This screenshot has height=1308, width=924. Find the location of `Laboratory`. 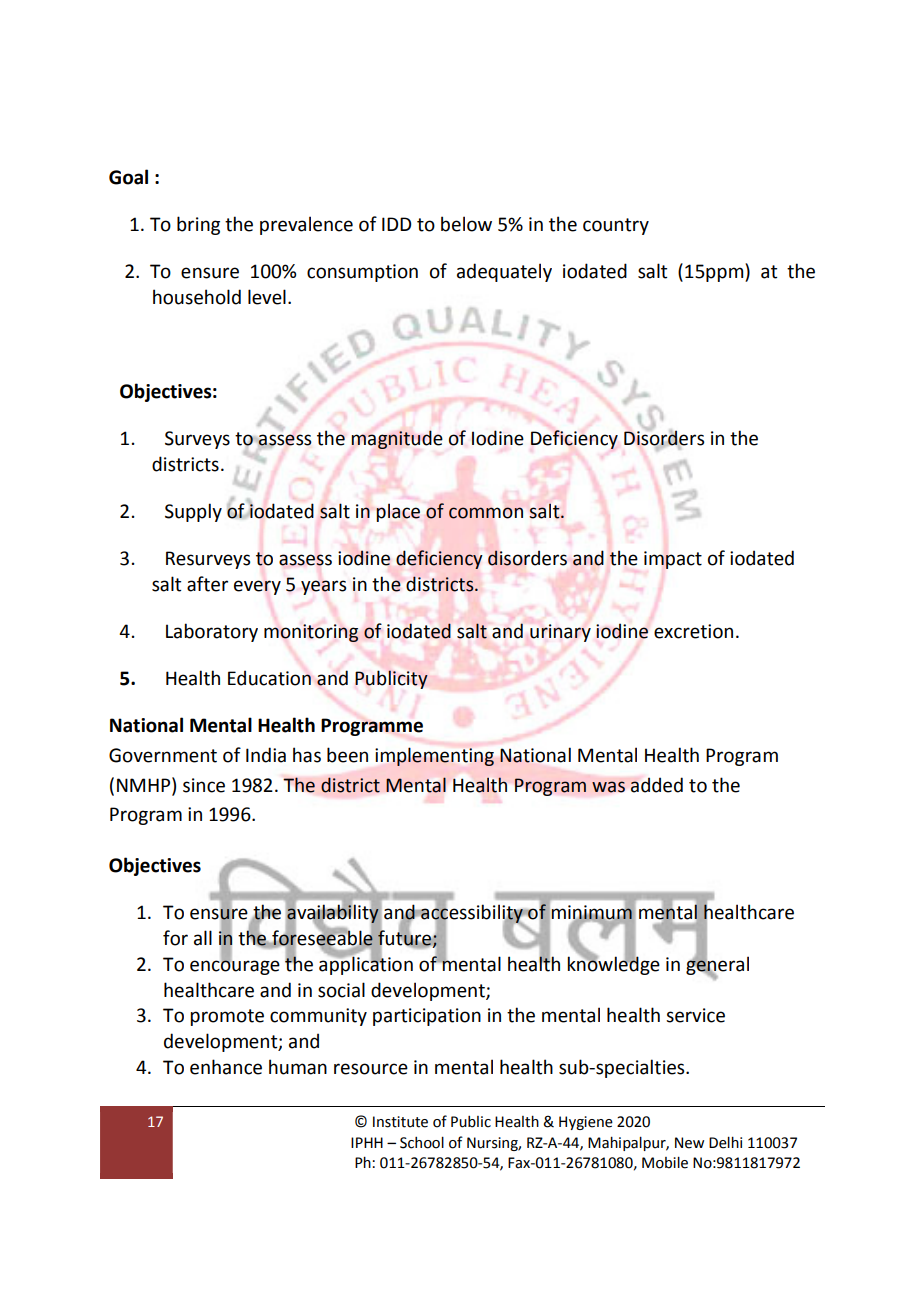

Laboratory is located at coordinates (212, 632).
